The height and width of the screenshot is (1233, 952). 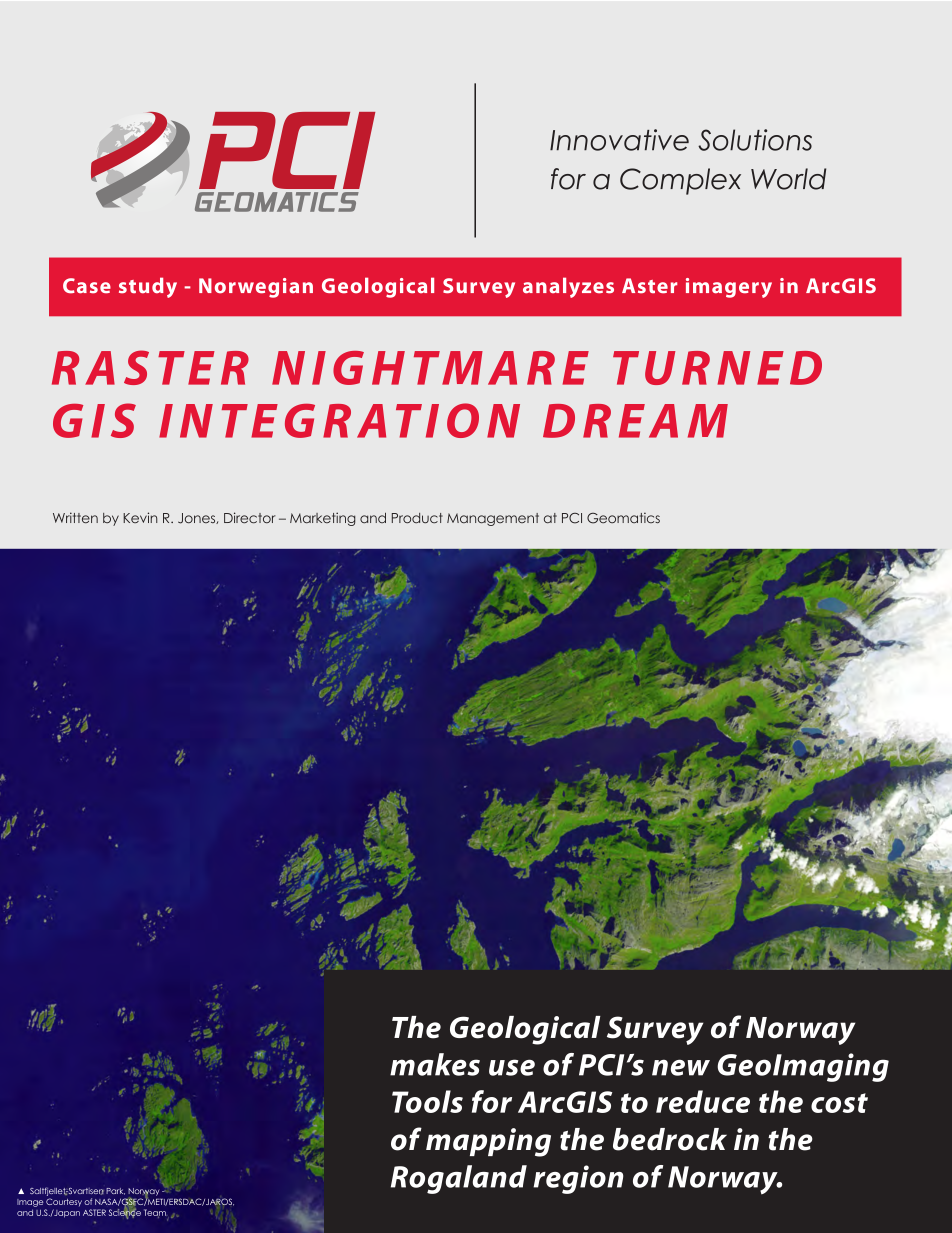 What do you see at coordinates (75, 517) in the screenshot?
I see `Written` at bounding box center [75, 517].
